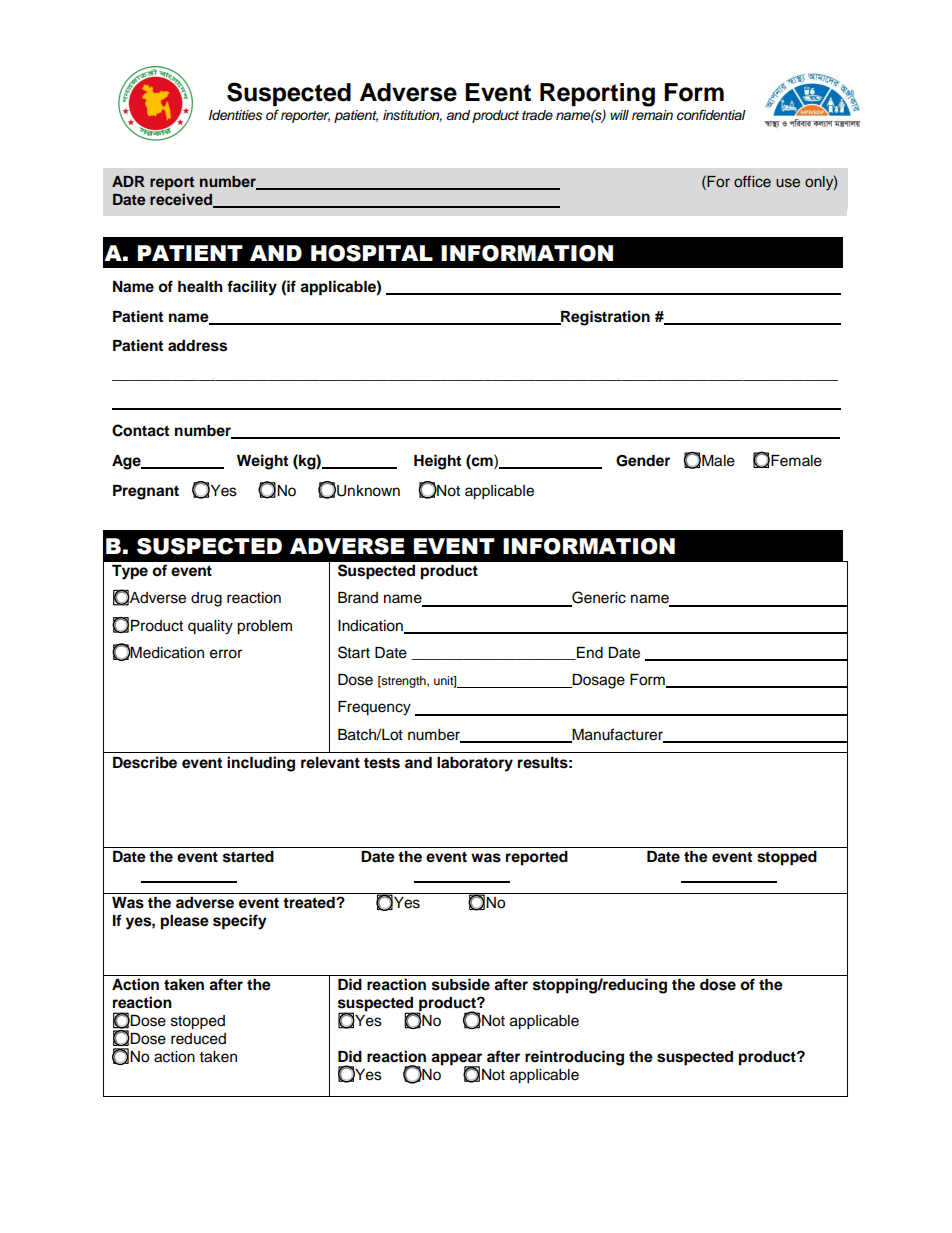 The image size is (952, 1233). I want to click on reduced, so click(198, 1039).
